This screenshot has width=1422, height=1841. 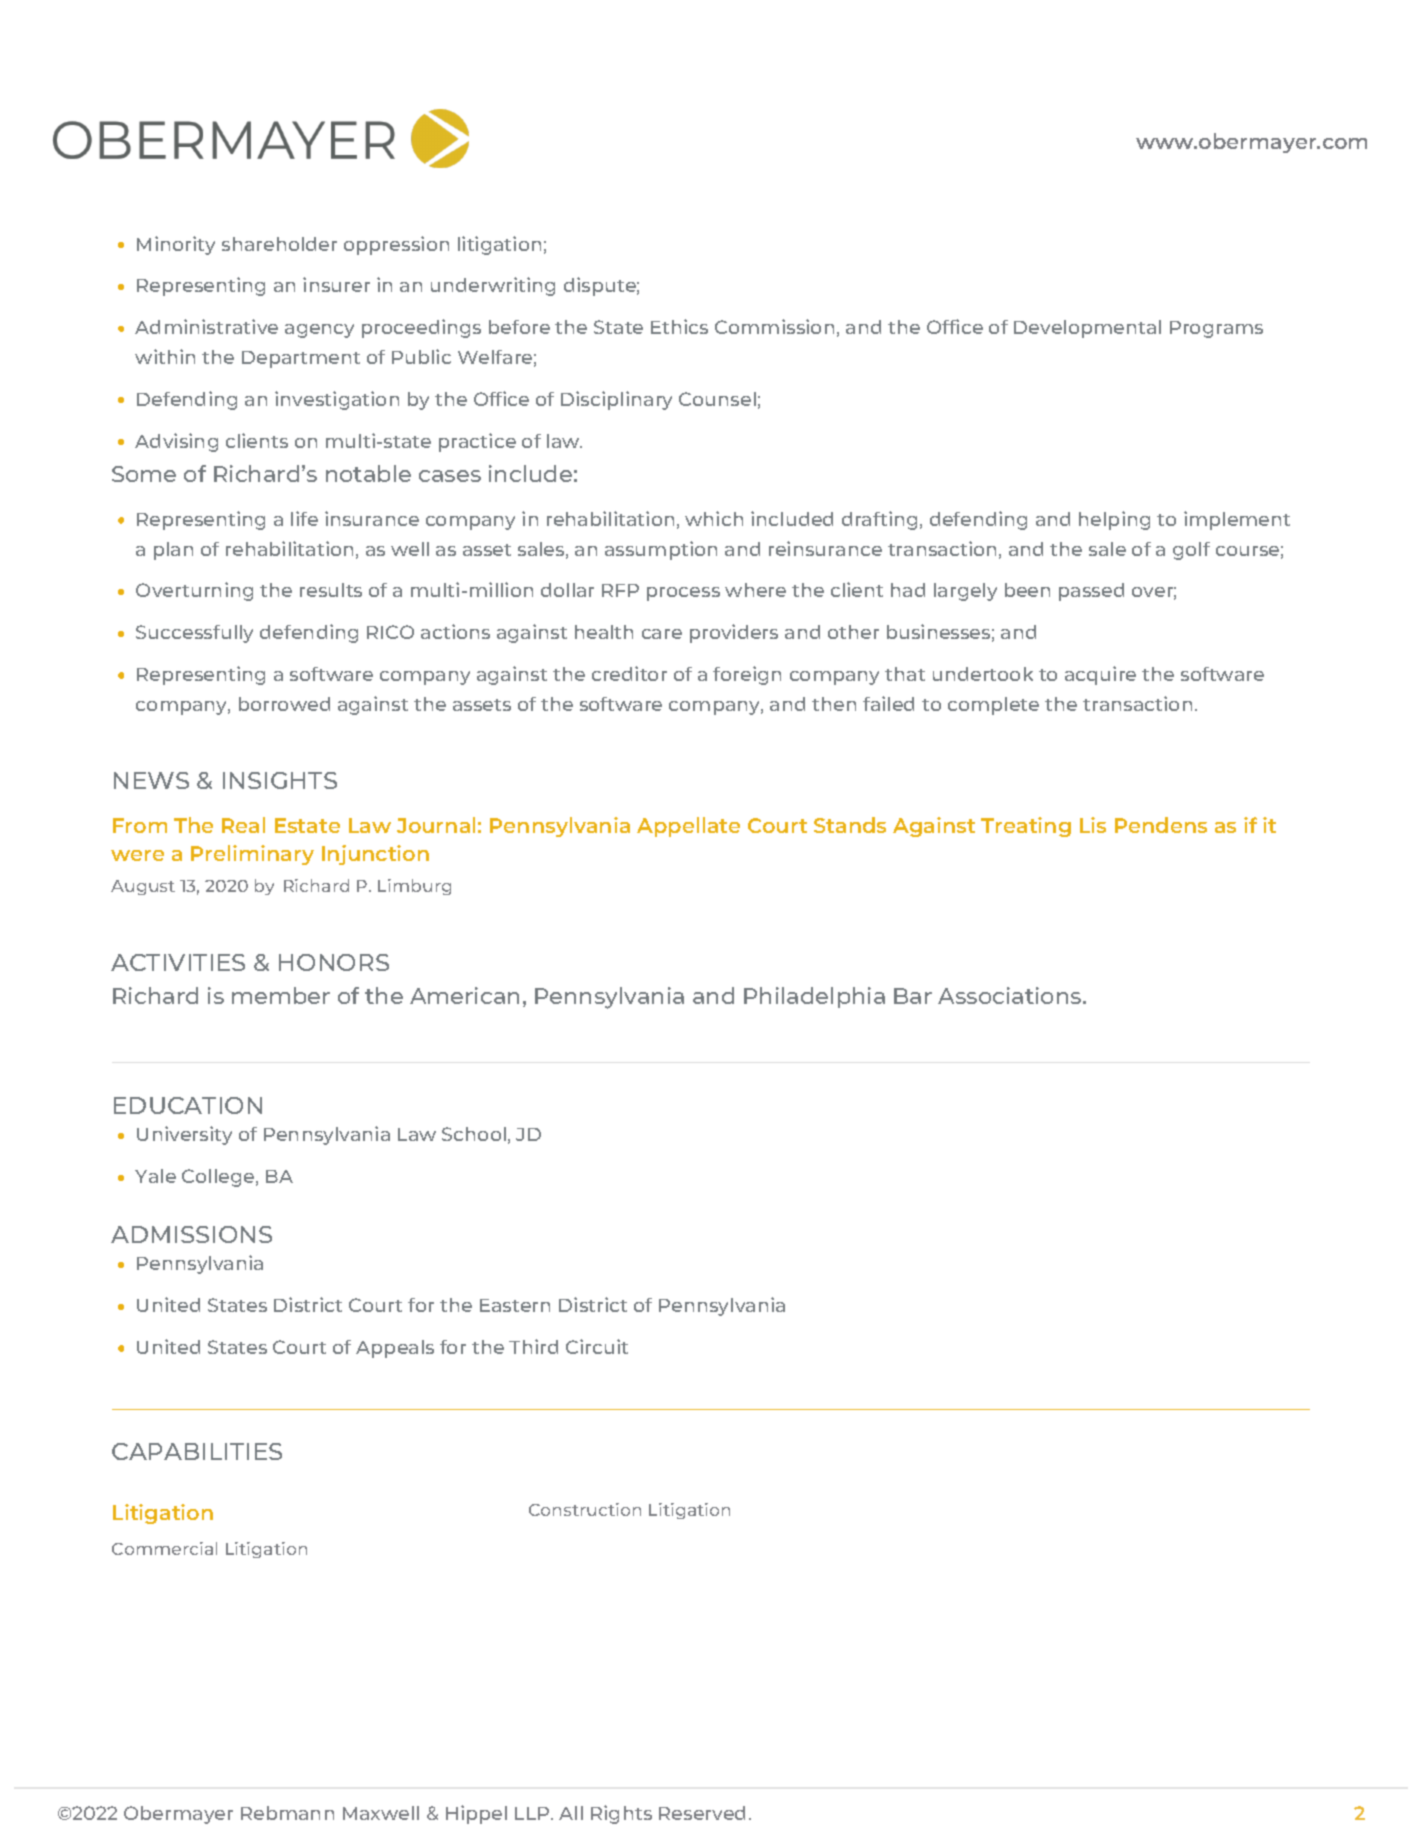 What do you see at coordinates (197, 1451) in the screenshot?
I see `CAPABILITIES` at bounding box center [197, 1451].
